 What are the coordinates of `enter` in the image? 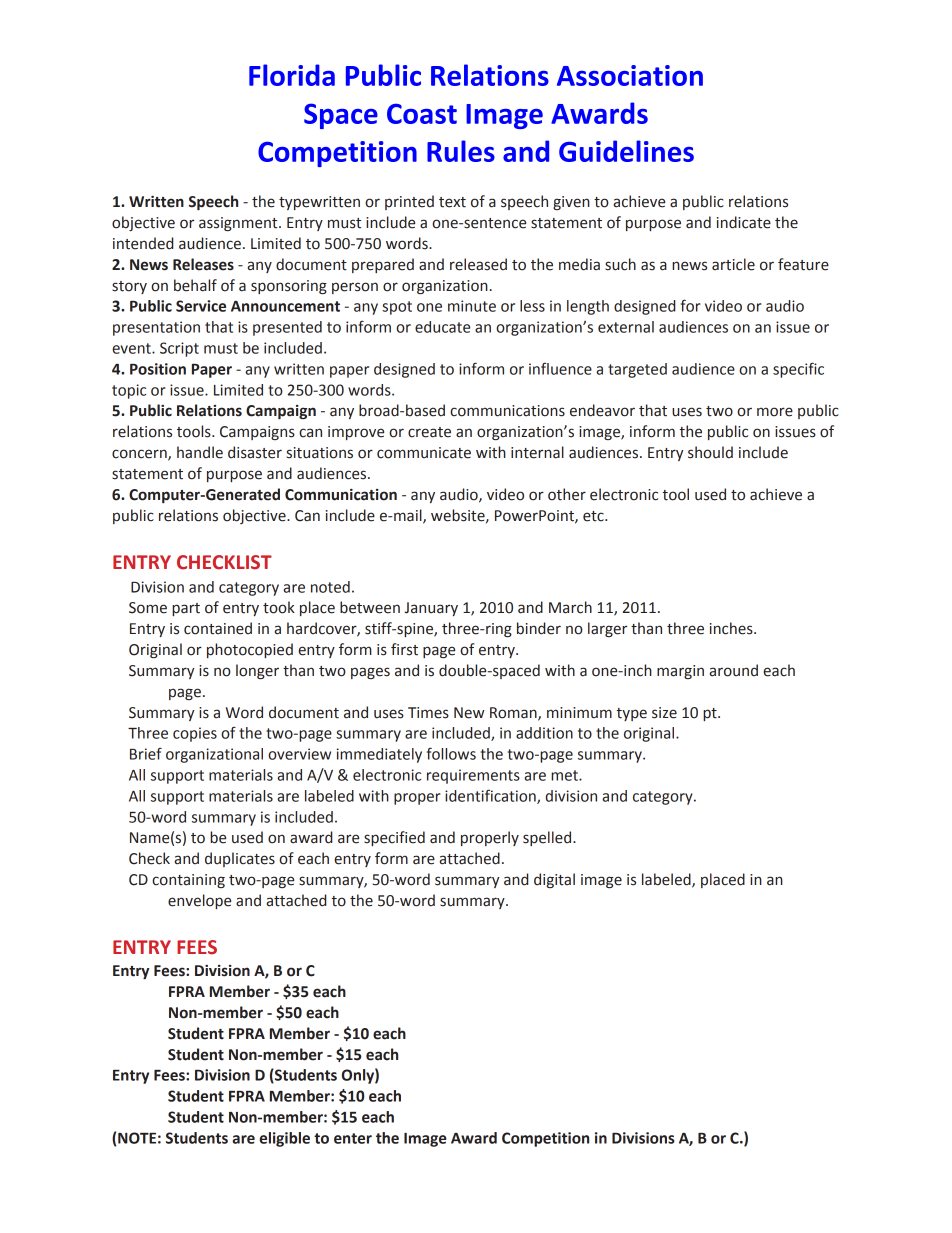 It's located at (353, 1138).
